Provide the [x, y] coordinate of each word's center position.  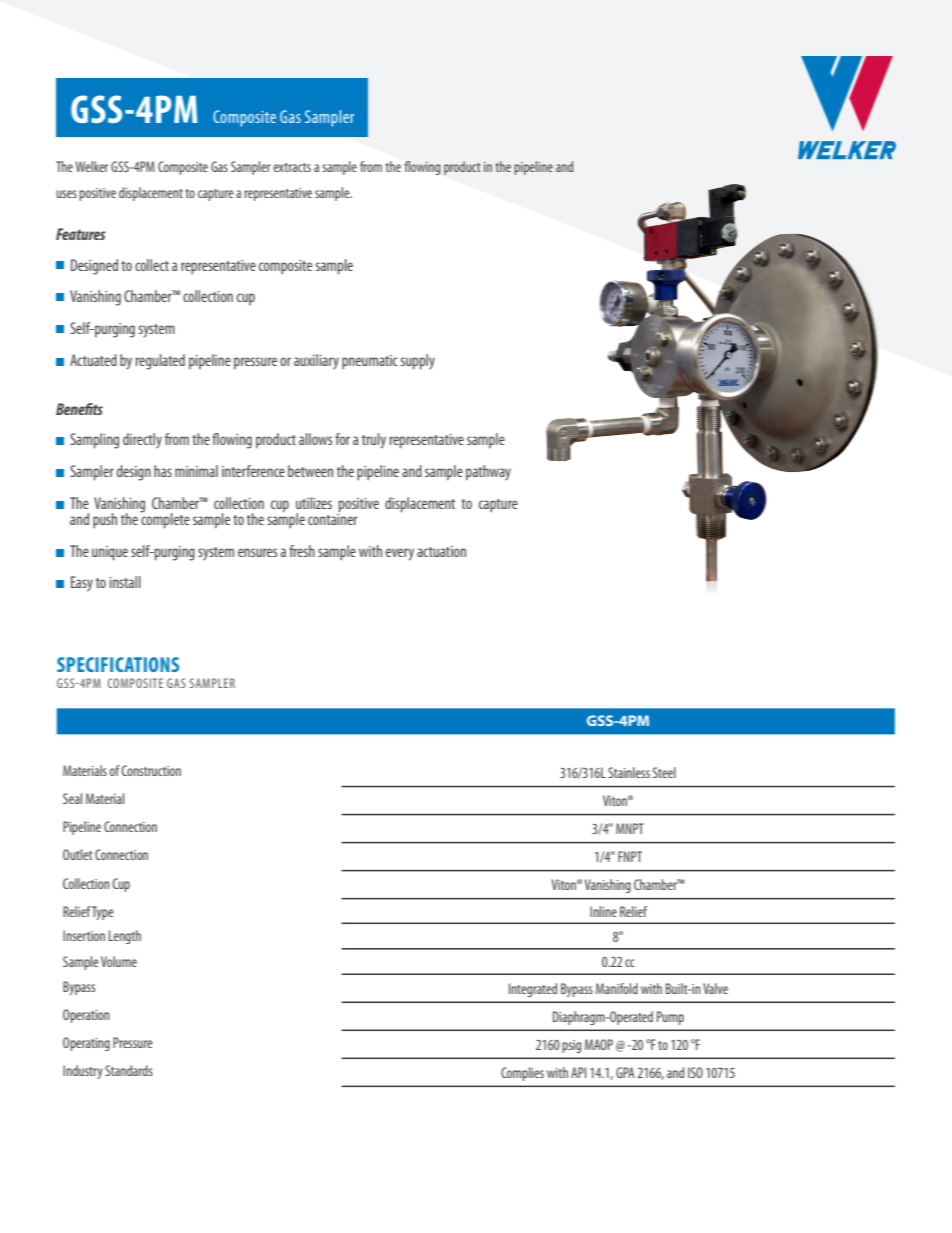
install [125, 582]
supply [418, 362]
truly [374, 441]
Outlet [78, 854]
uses [66, 194]
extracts [292, 167]
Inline [603, 911]
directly [142, 440]
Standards [129, 1070]
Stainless [629, 772]
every [400, 554]
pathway [488, 472]
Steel [664, 772]
